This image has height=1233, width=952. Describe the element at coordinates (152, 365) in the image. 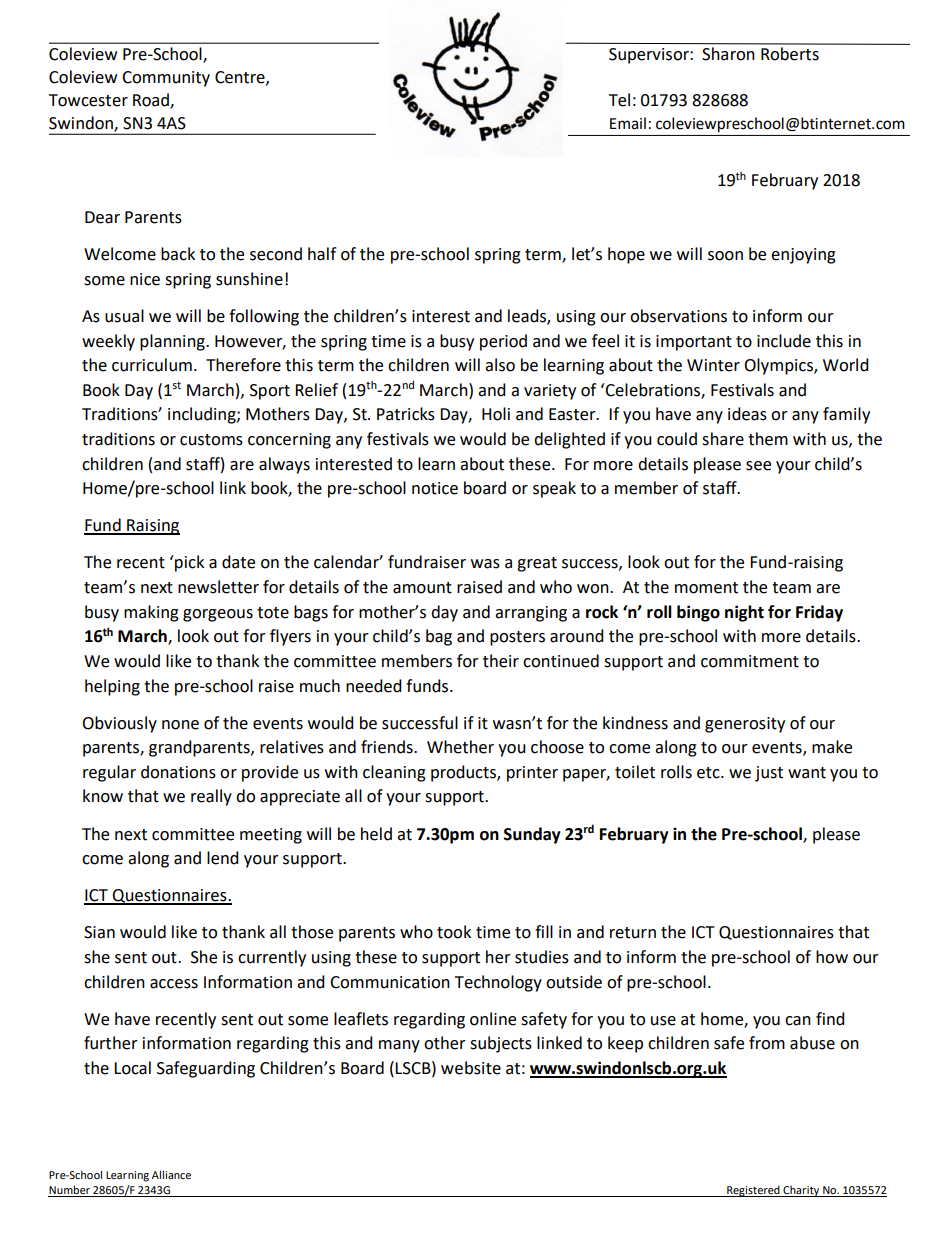

I see `curriculum` at that location.
